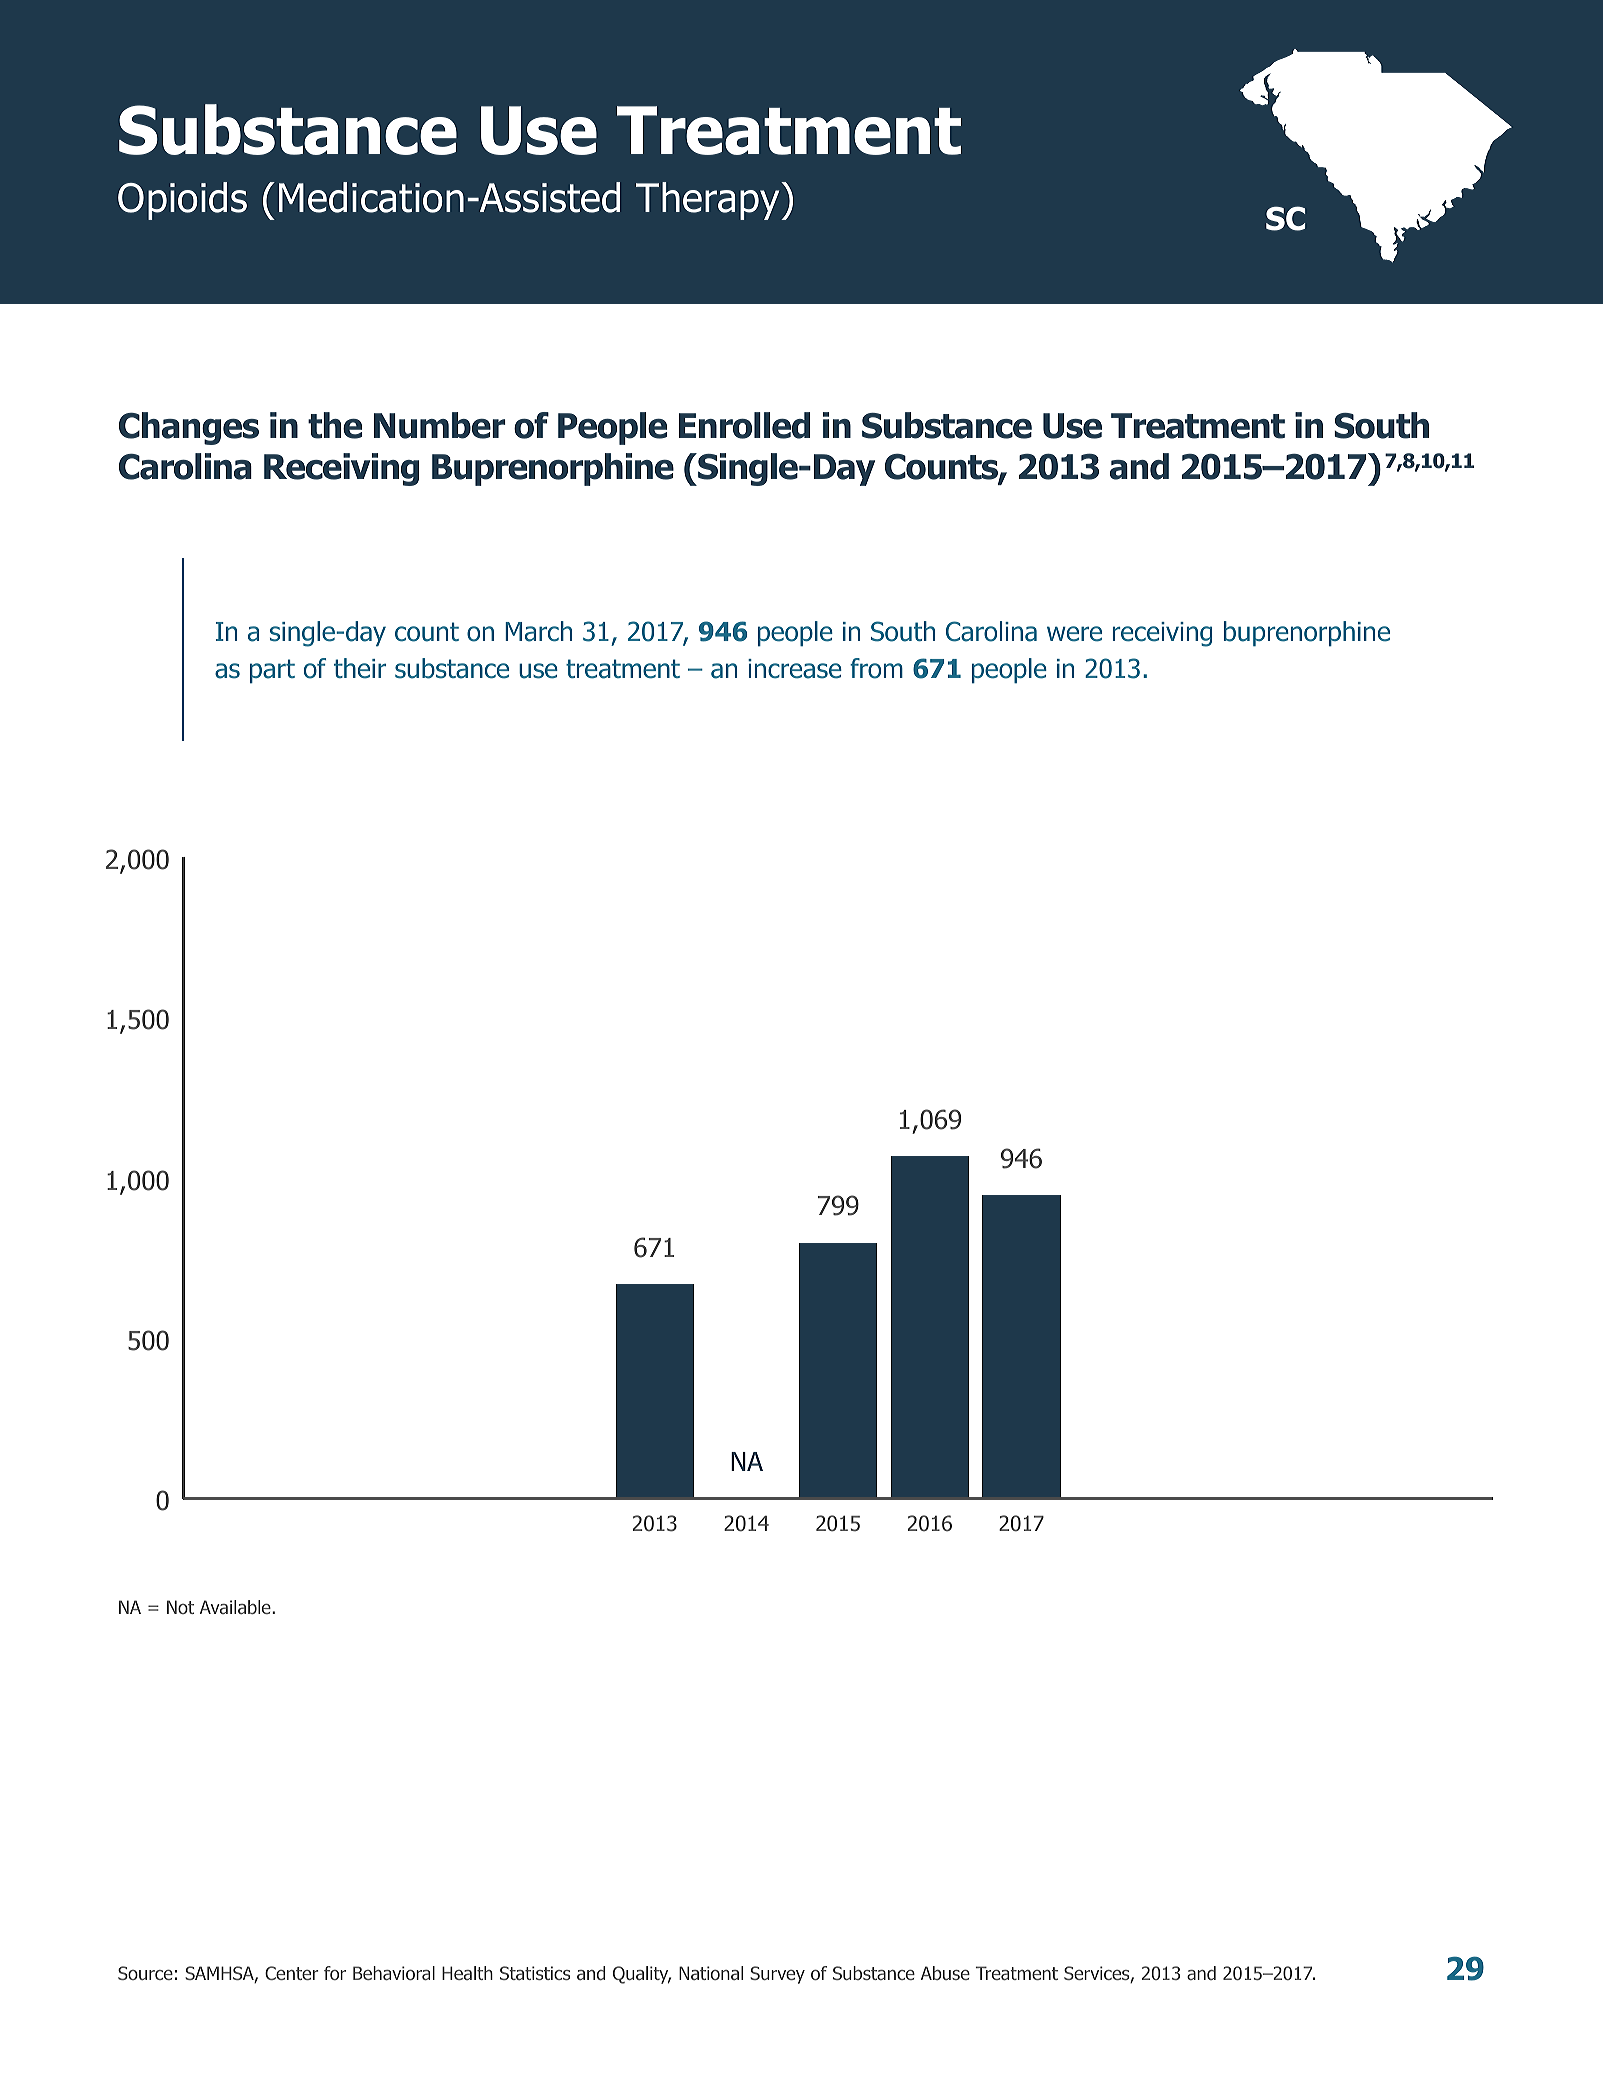  Describe the element at coordinates (236, 1607) in the image. I see `Available` at that location.
